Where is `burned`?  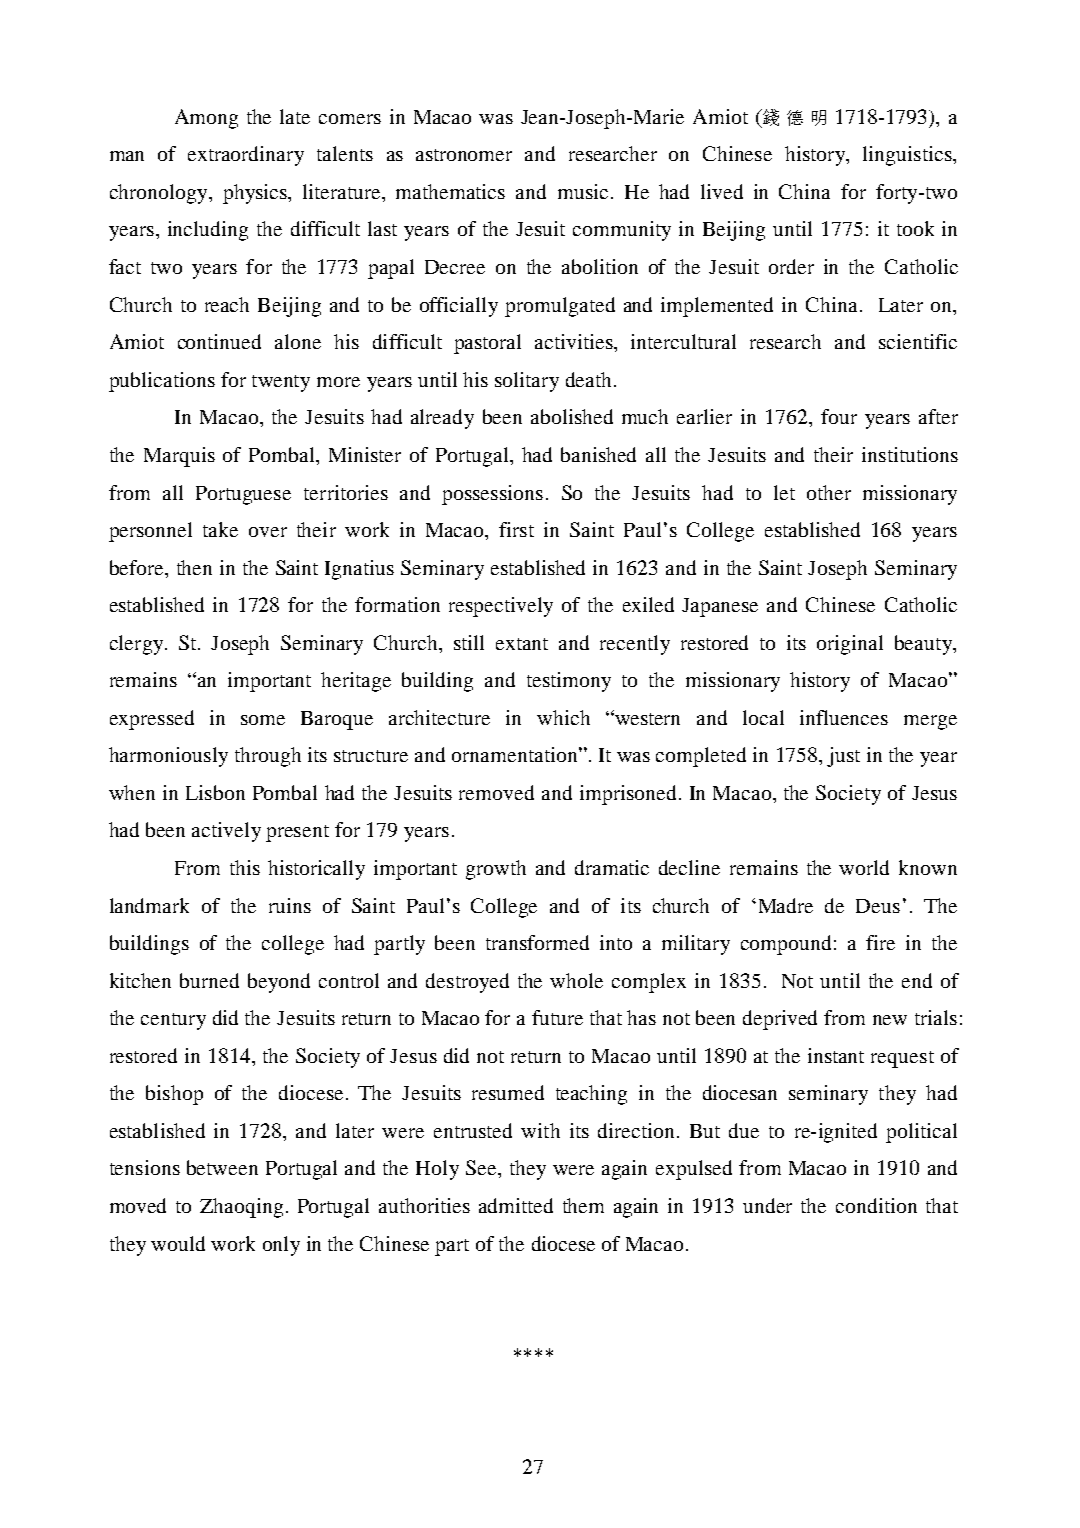 burned is located at coordinates (209, 980).
